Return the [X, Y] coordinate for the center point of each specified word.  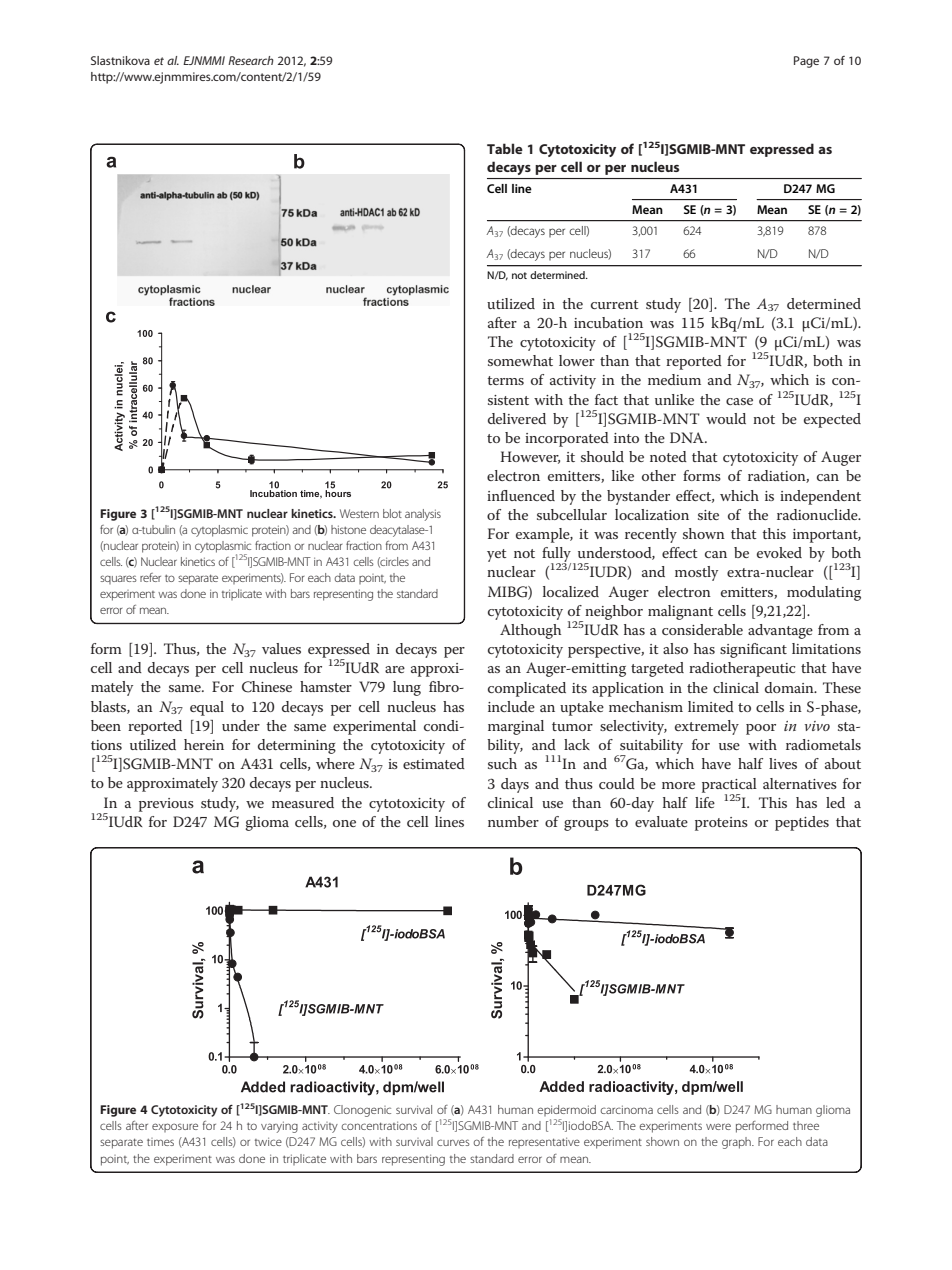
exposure [175, 1127]
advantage [780, 631]
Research [251, 60]
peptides [802, 823]
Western [359, 513]
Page [806, 62]
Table [505, 148]
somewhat [520, 360]
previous [166, 805]
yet [497, 555]
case [739, 401]
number [513, 821]
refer [150, 577]
